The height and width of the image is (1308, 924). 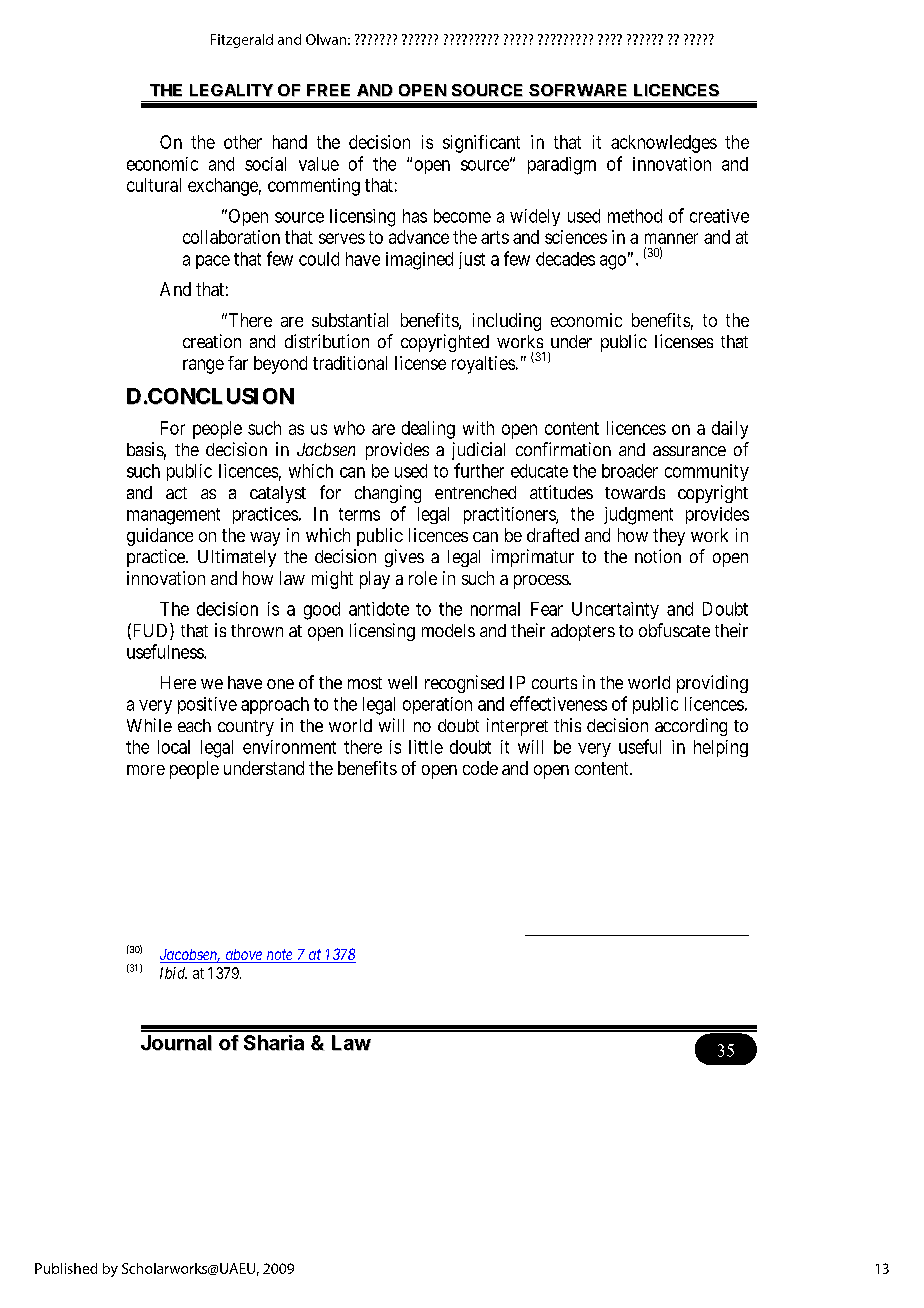 What do you see at coordinates (402, 682) in the image?
I see `well` at bounding box center [402, 682].
